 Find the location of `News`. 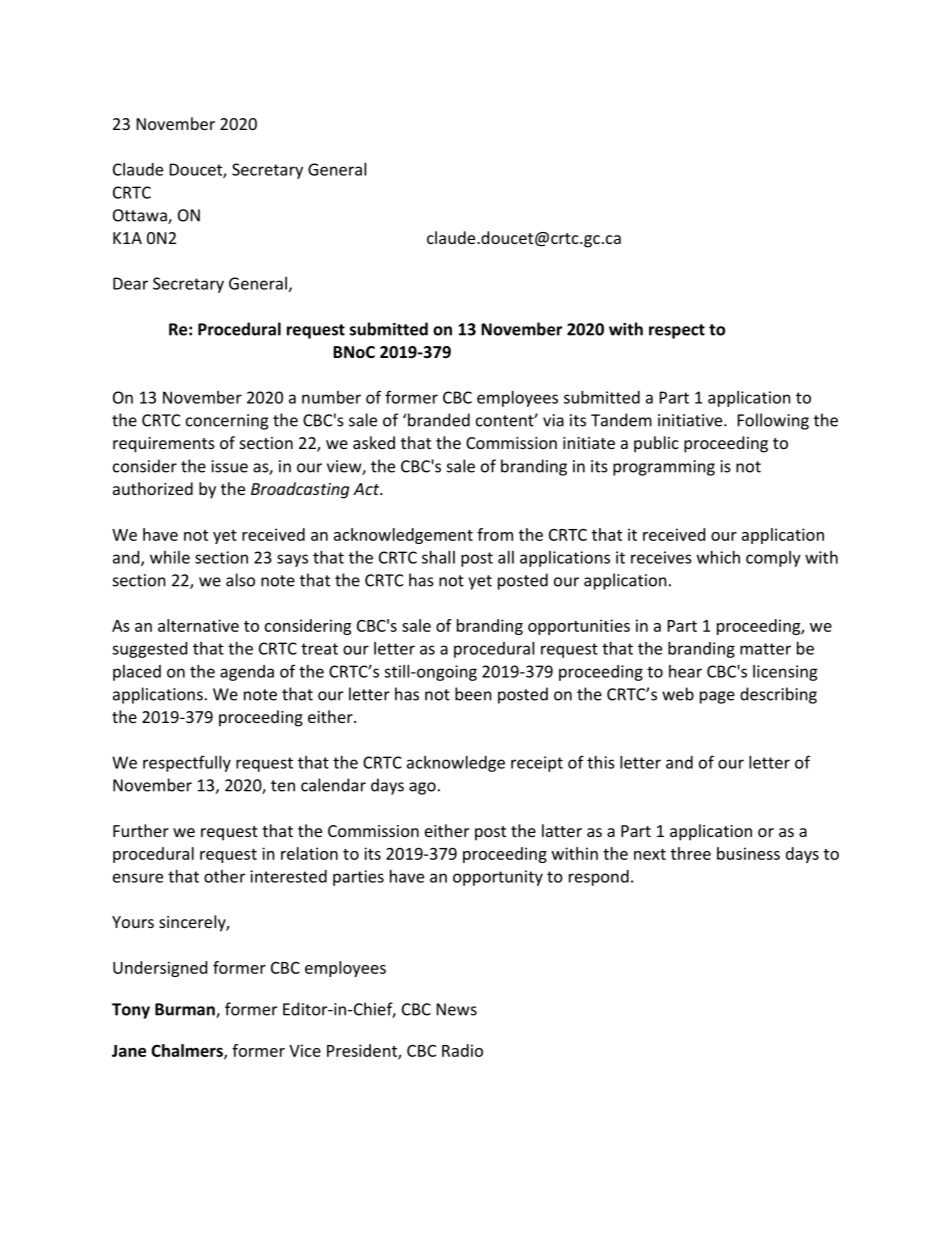

News is located at coordinates (457, 1009).
